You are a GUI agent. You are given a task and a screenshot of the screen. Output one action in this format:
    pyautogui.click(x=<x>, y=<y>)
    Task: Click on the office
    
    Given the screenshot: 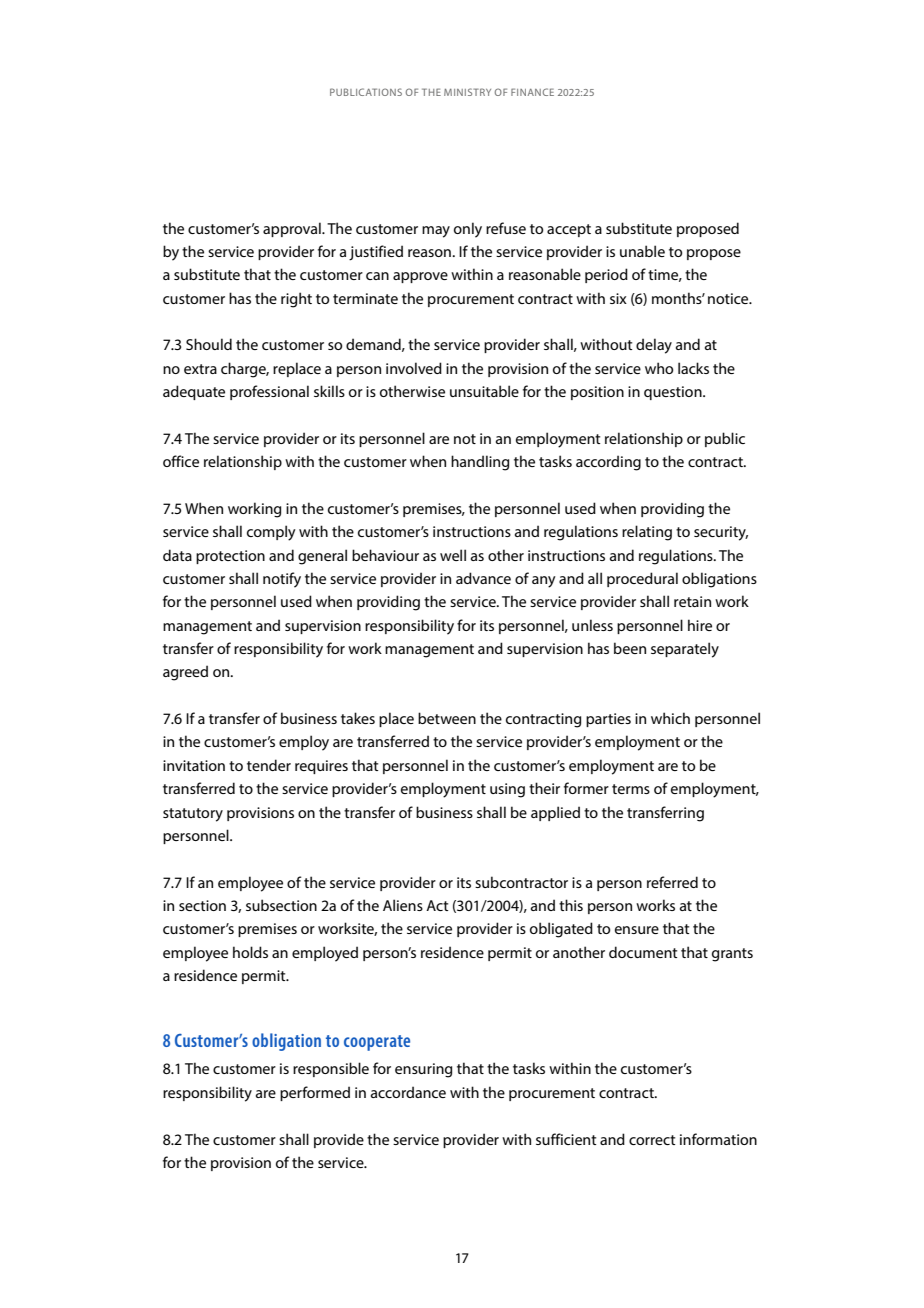 What is the action you would take?
    pyautogui.click(x=181, y=461)
